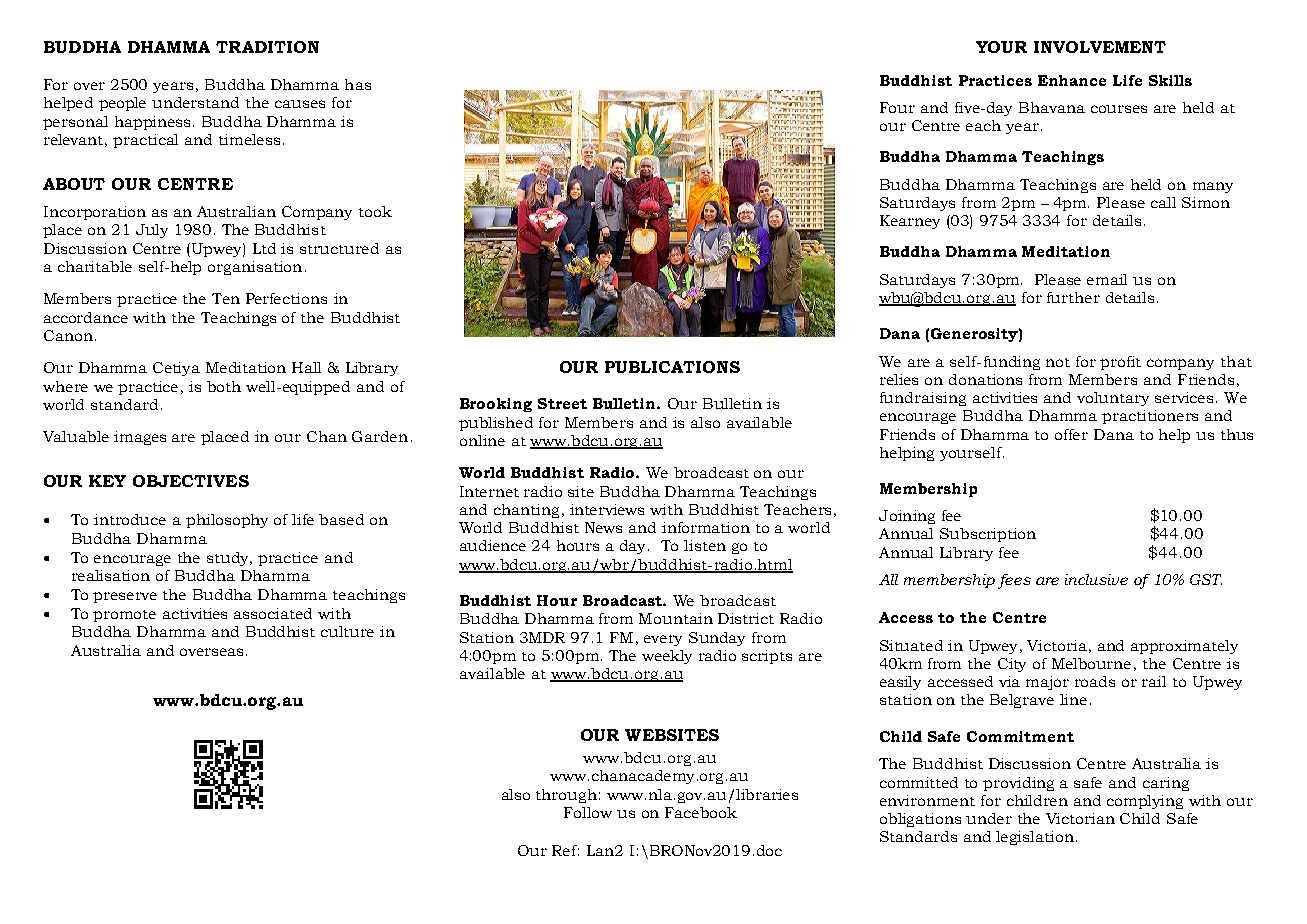  I want to click on Kearney, so click(910, 222).
